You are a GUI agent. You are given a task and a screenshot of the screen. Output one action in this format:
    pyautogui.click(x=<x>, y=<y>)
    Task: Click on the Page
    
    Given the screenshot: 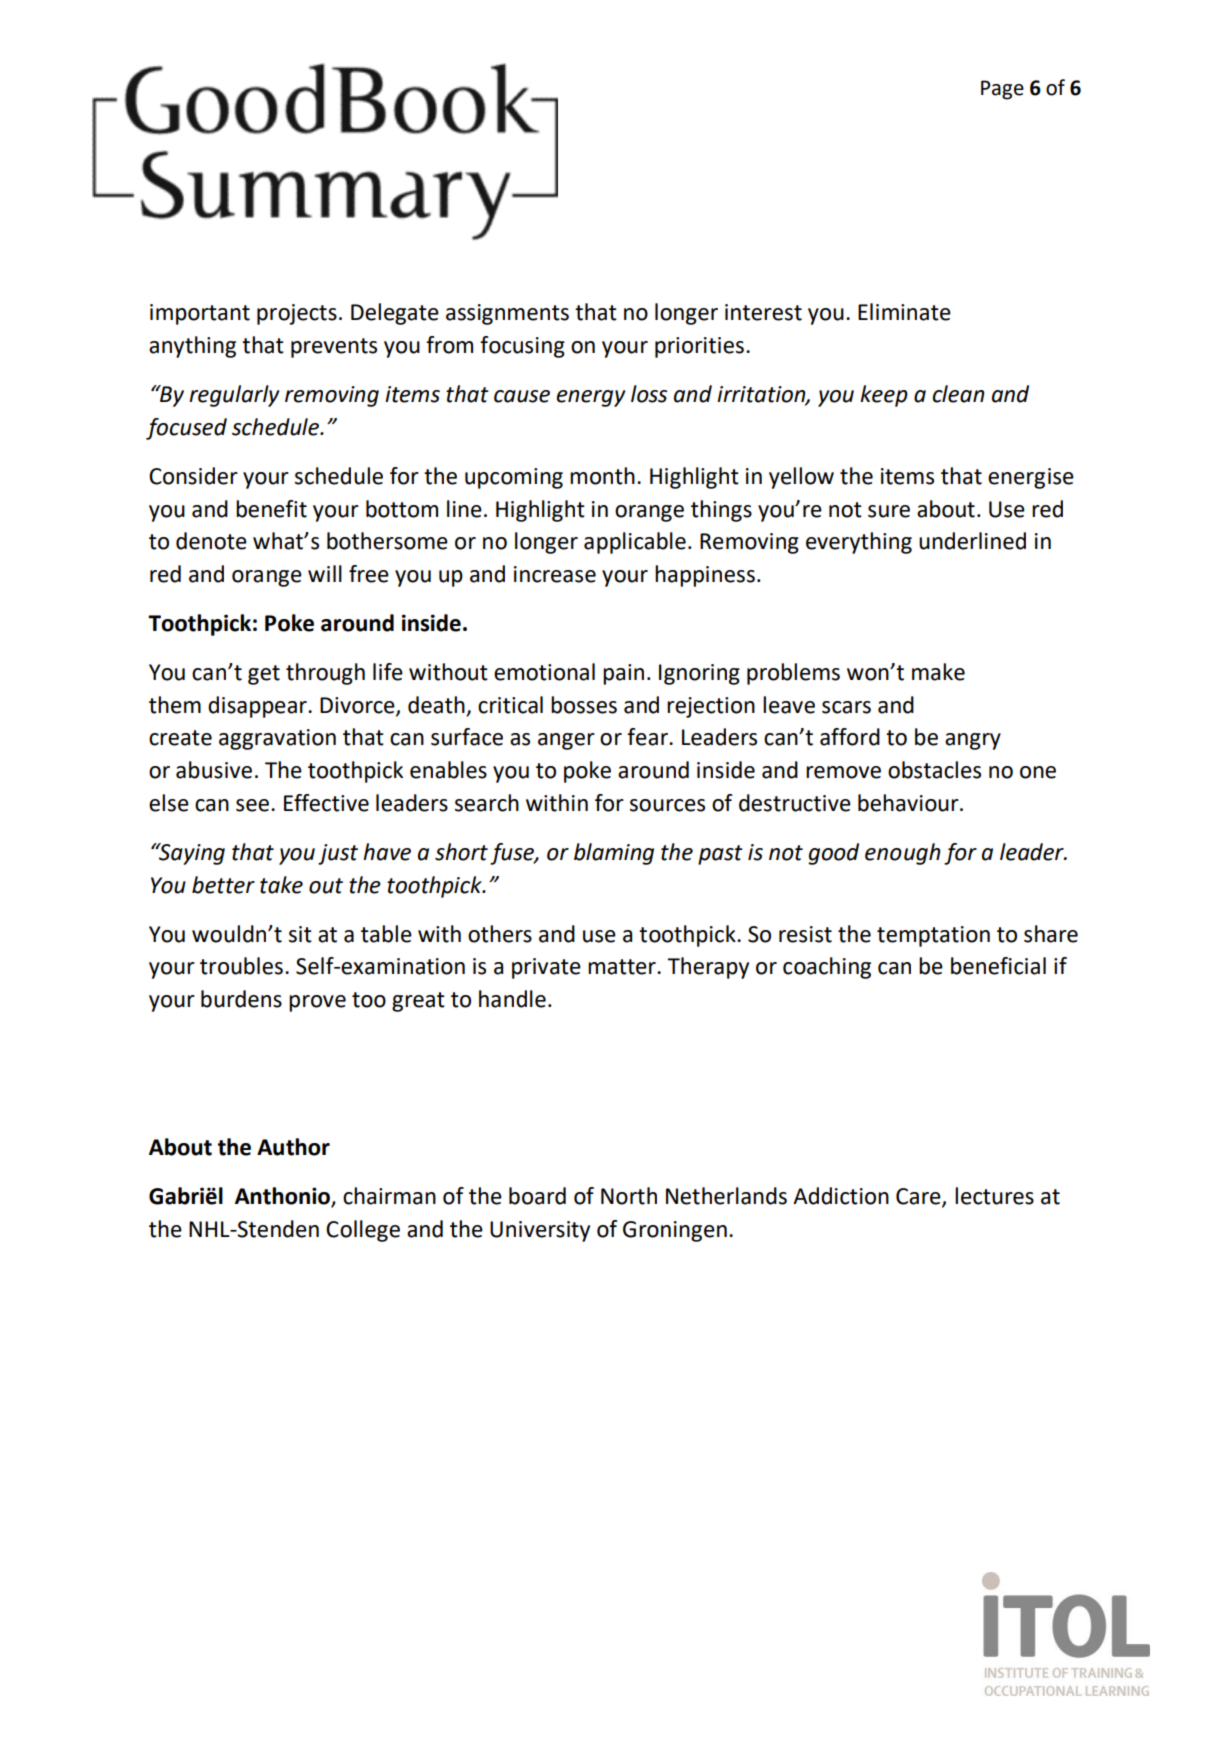 What is the action you would take?
    pyautogui.click(x=1002, y=90)
